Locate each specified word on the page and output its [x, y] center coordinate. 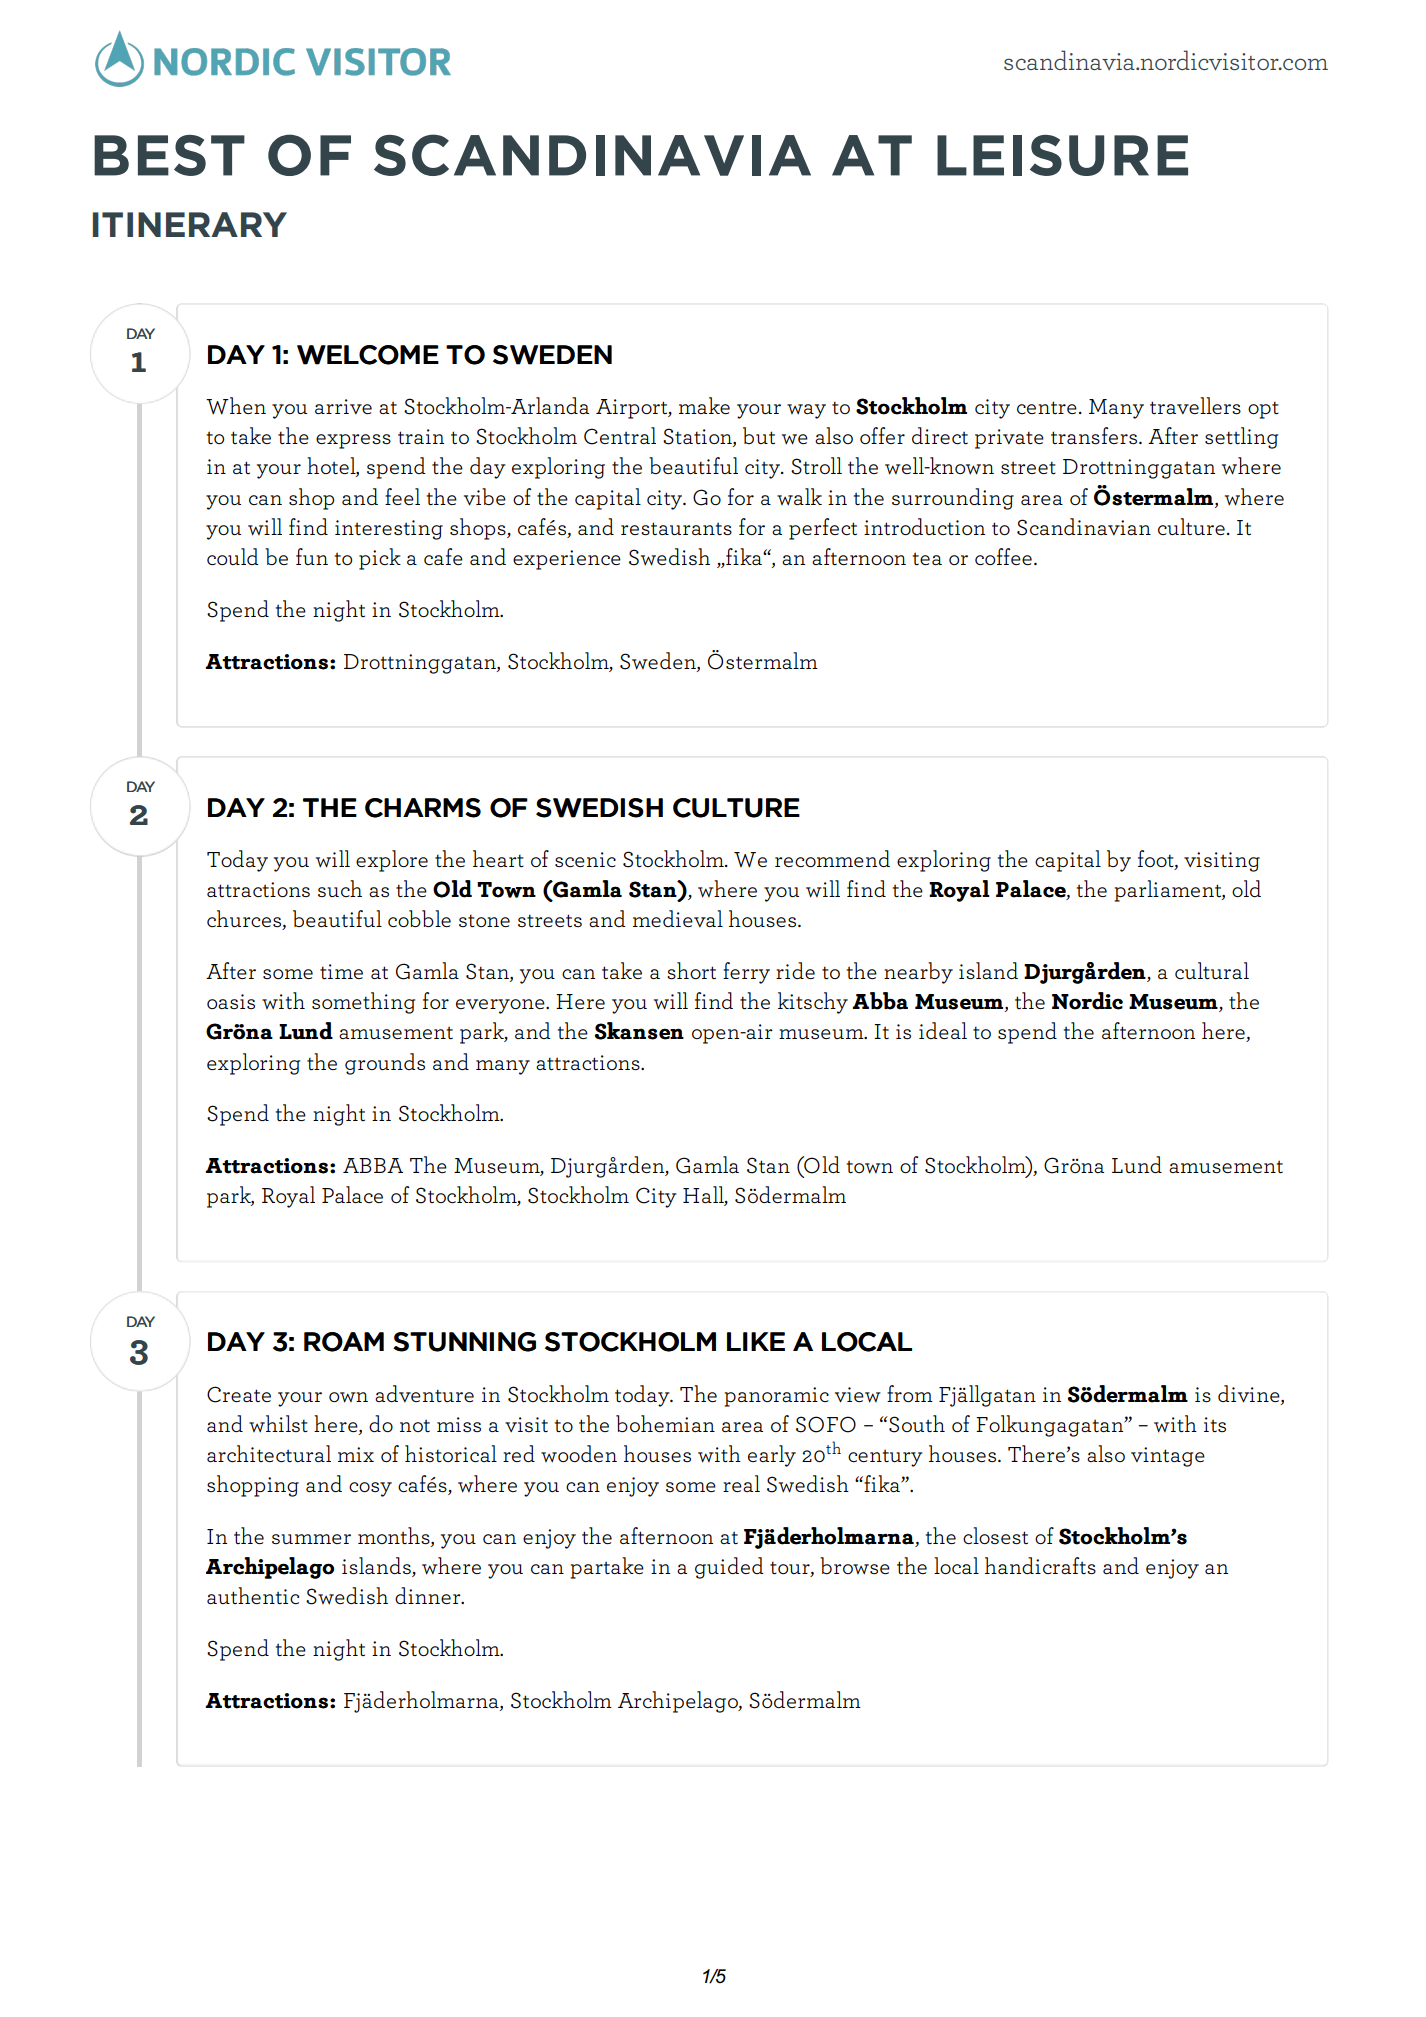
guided [729, 1568]
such [340, 888]
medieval [678, 918]
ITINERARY [190, 224]
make [704, 405]
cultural [1212, 970]
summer [311, 1539]
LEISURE [1062, 155]
